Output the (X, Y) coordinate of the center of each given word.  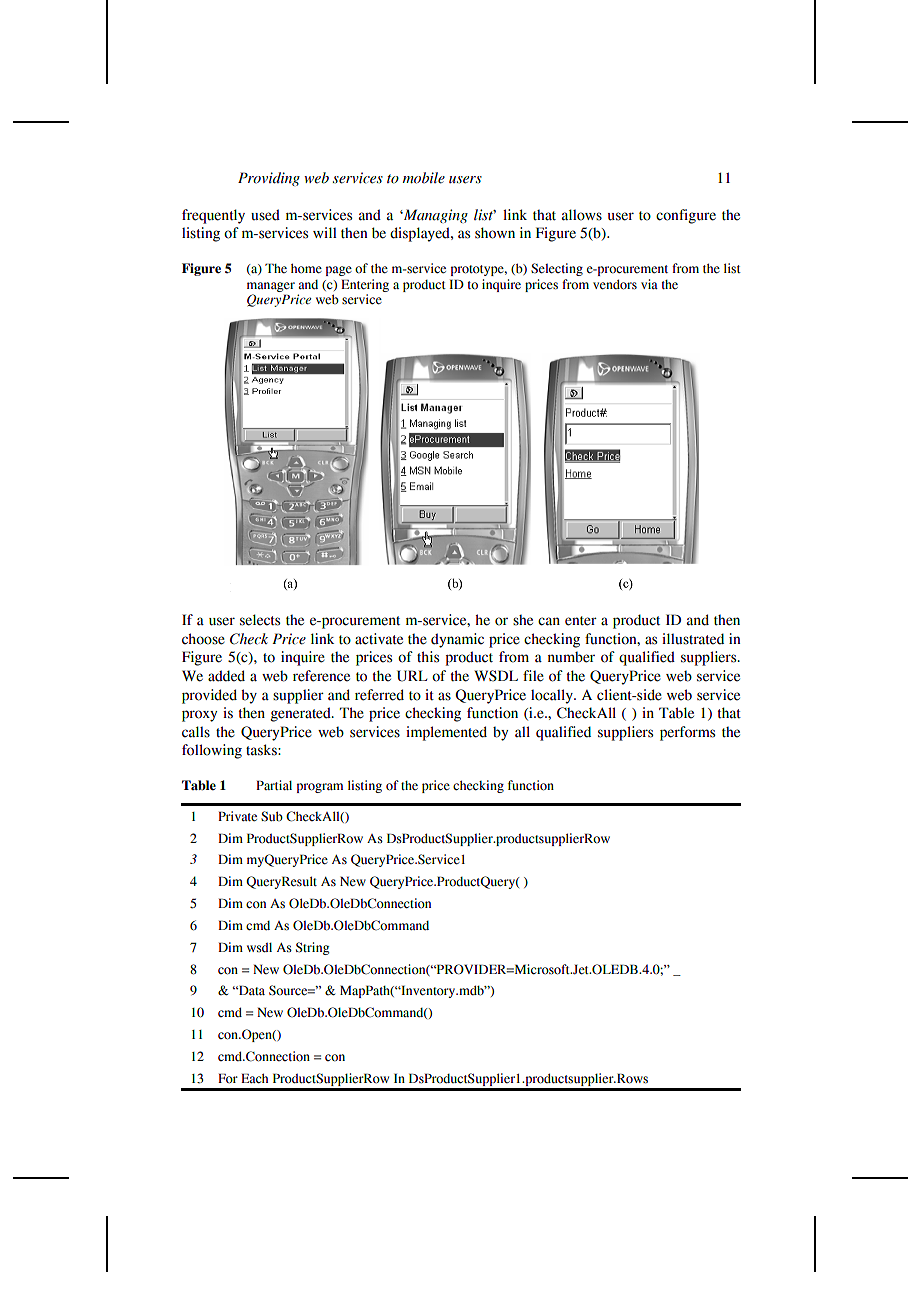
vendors (615, 284)
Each (254, 1078)
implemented (446, 733)
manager (271, 287)
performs (687, 733)
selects (260, 620)
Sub (272, 816)
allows (582, 215)
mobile (424, 178)
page (339, 271)
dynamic (457, 640)
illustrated (693, 639)
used (265, 215)
